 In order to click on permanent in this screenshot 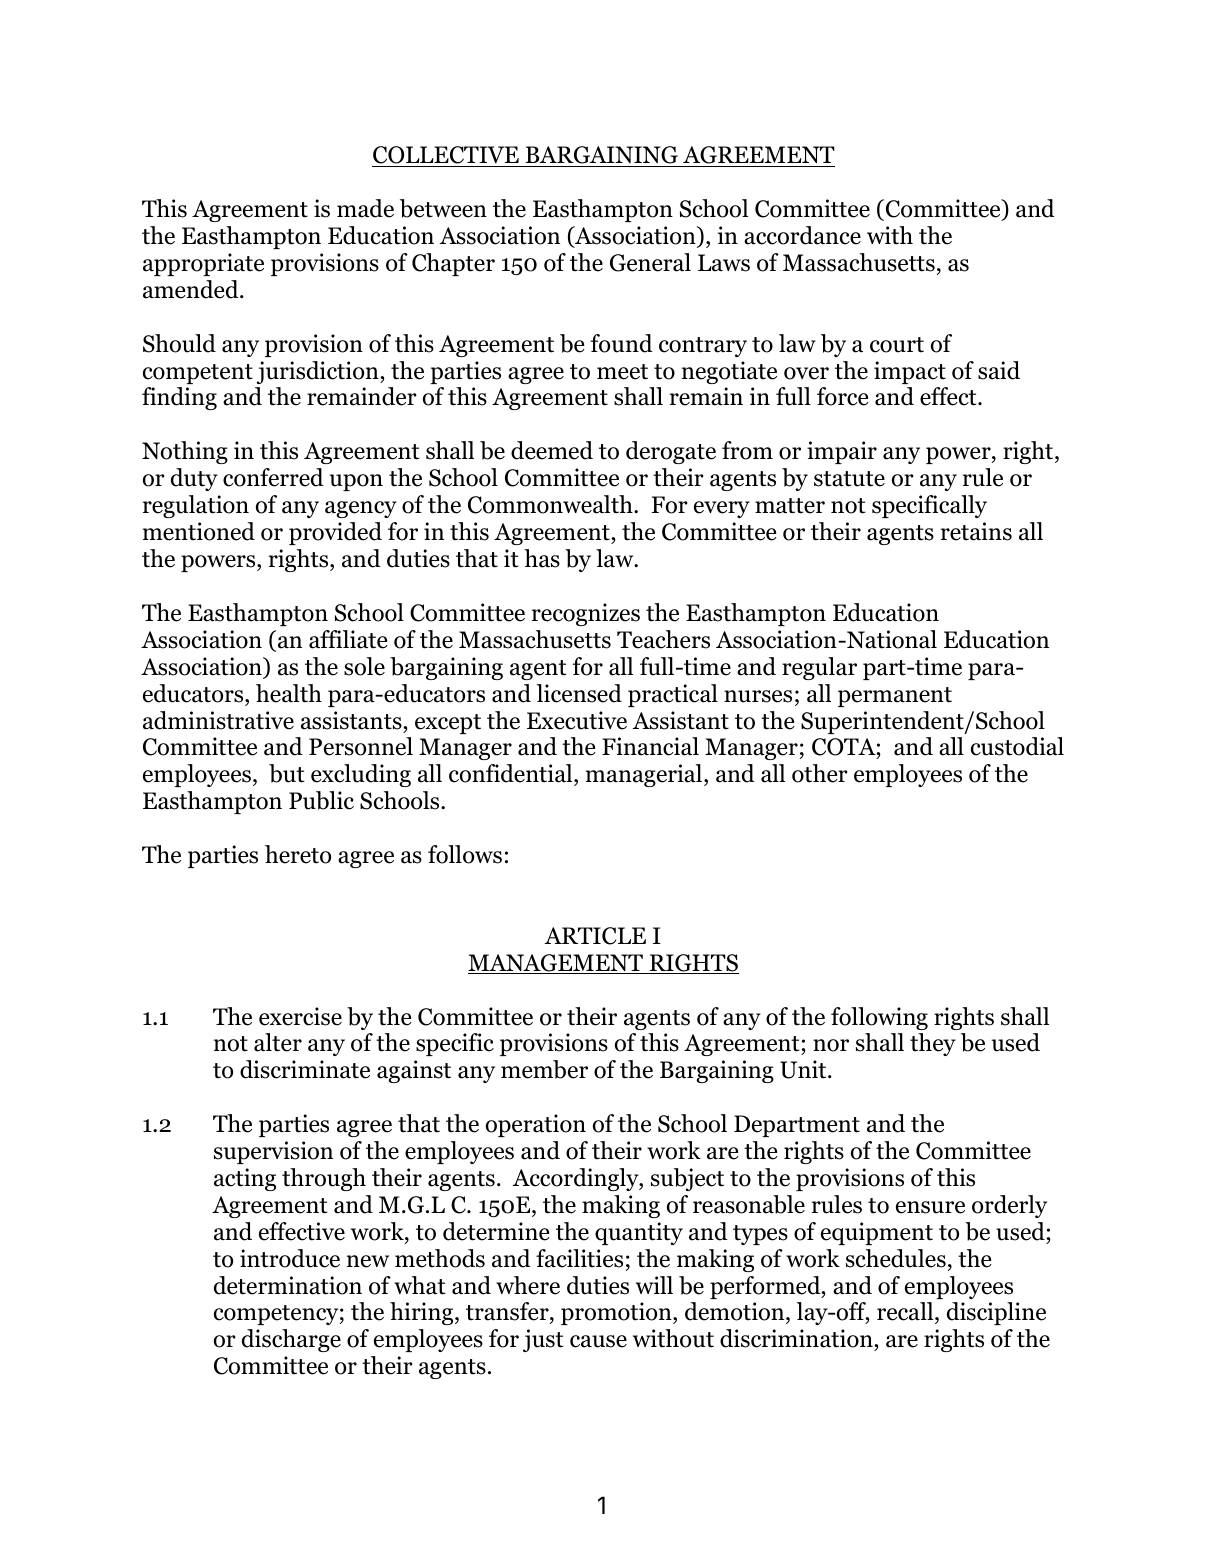, I will do `click(895, 697)`.
